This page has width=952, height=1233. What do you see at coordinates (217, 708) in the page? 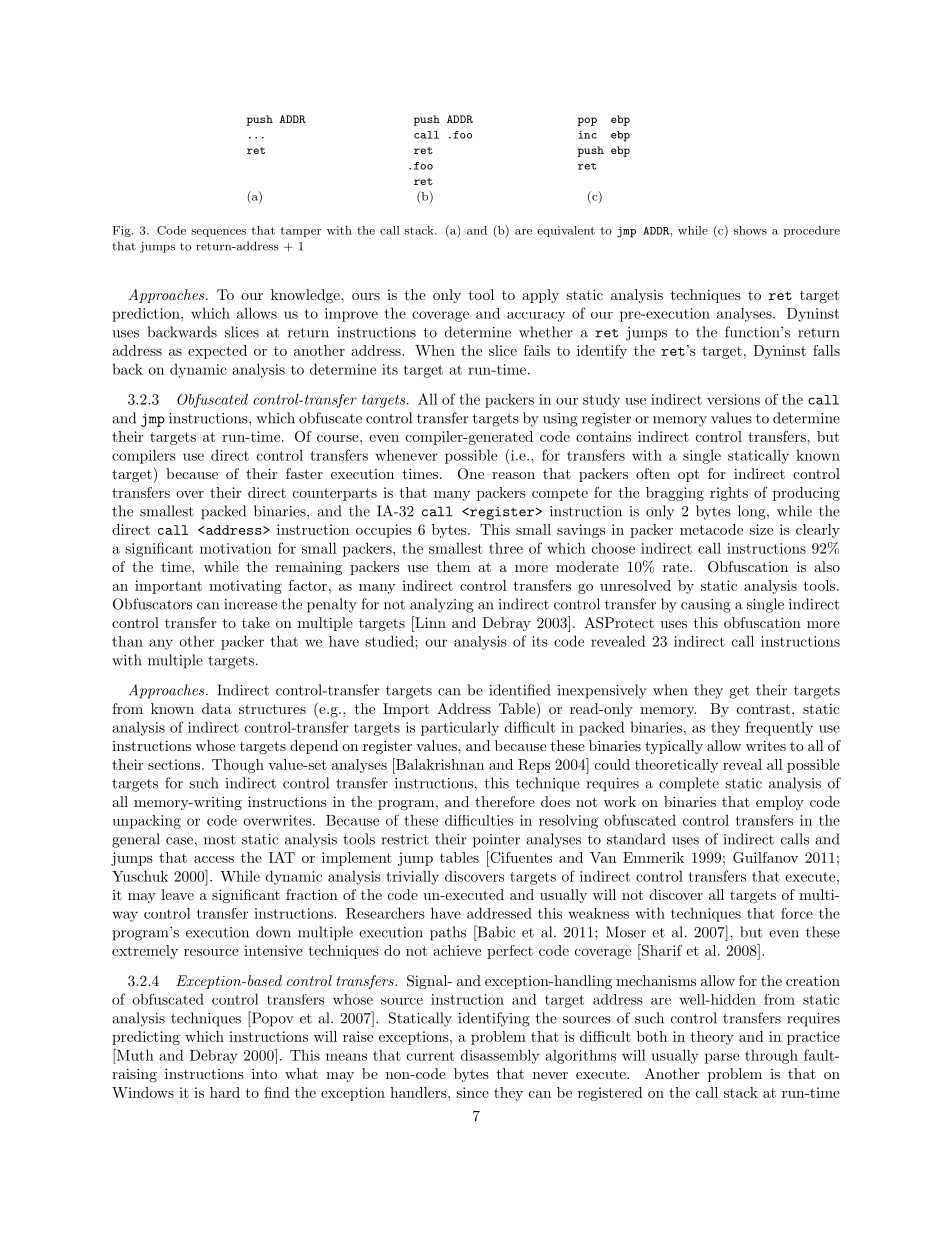
I see `data` at bounding box center [217, 708].
